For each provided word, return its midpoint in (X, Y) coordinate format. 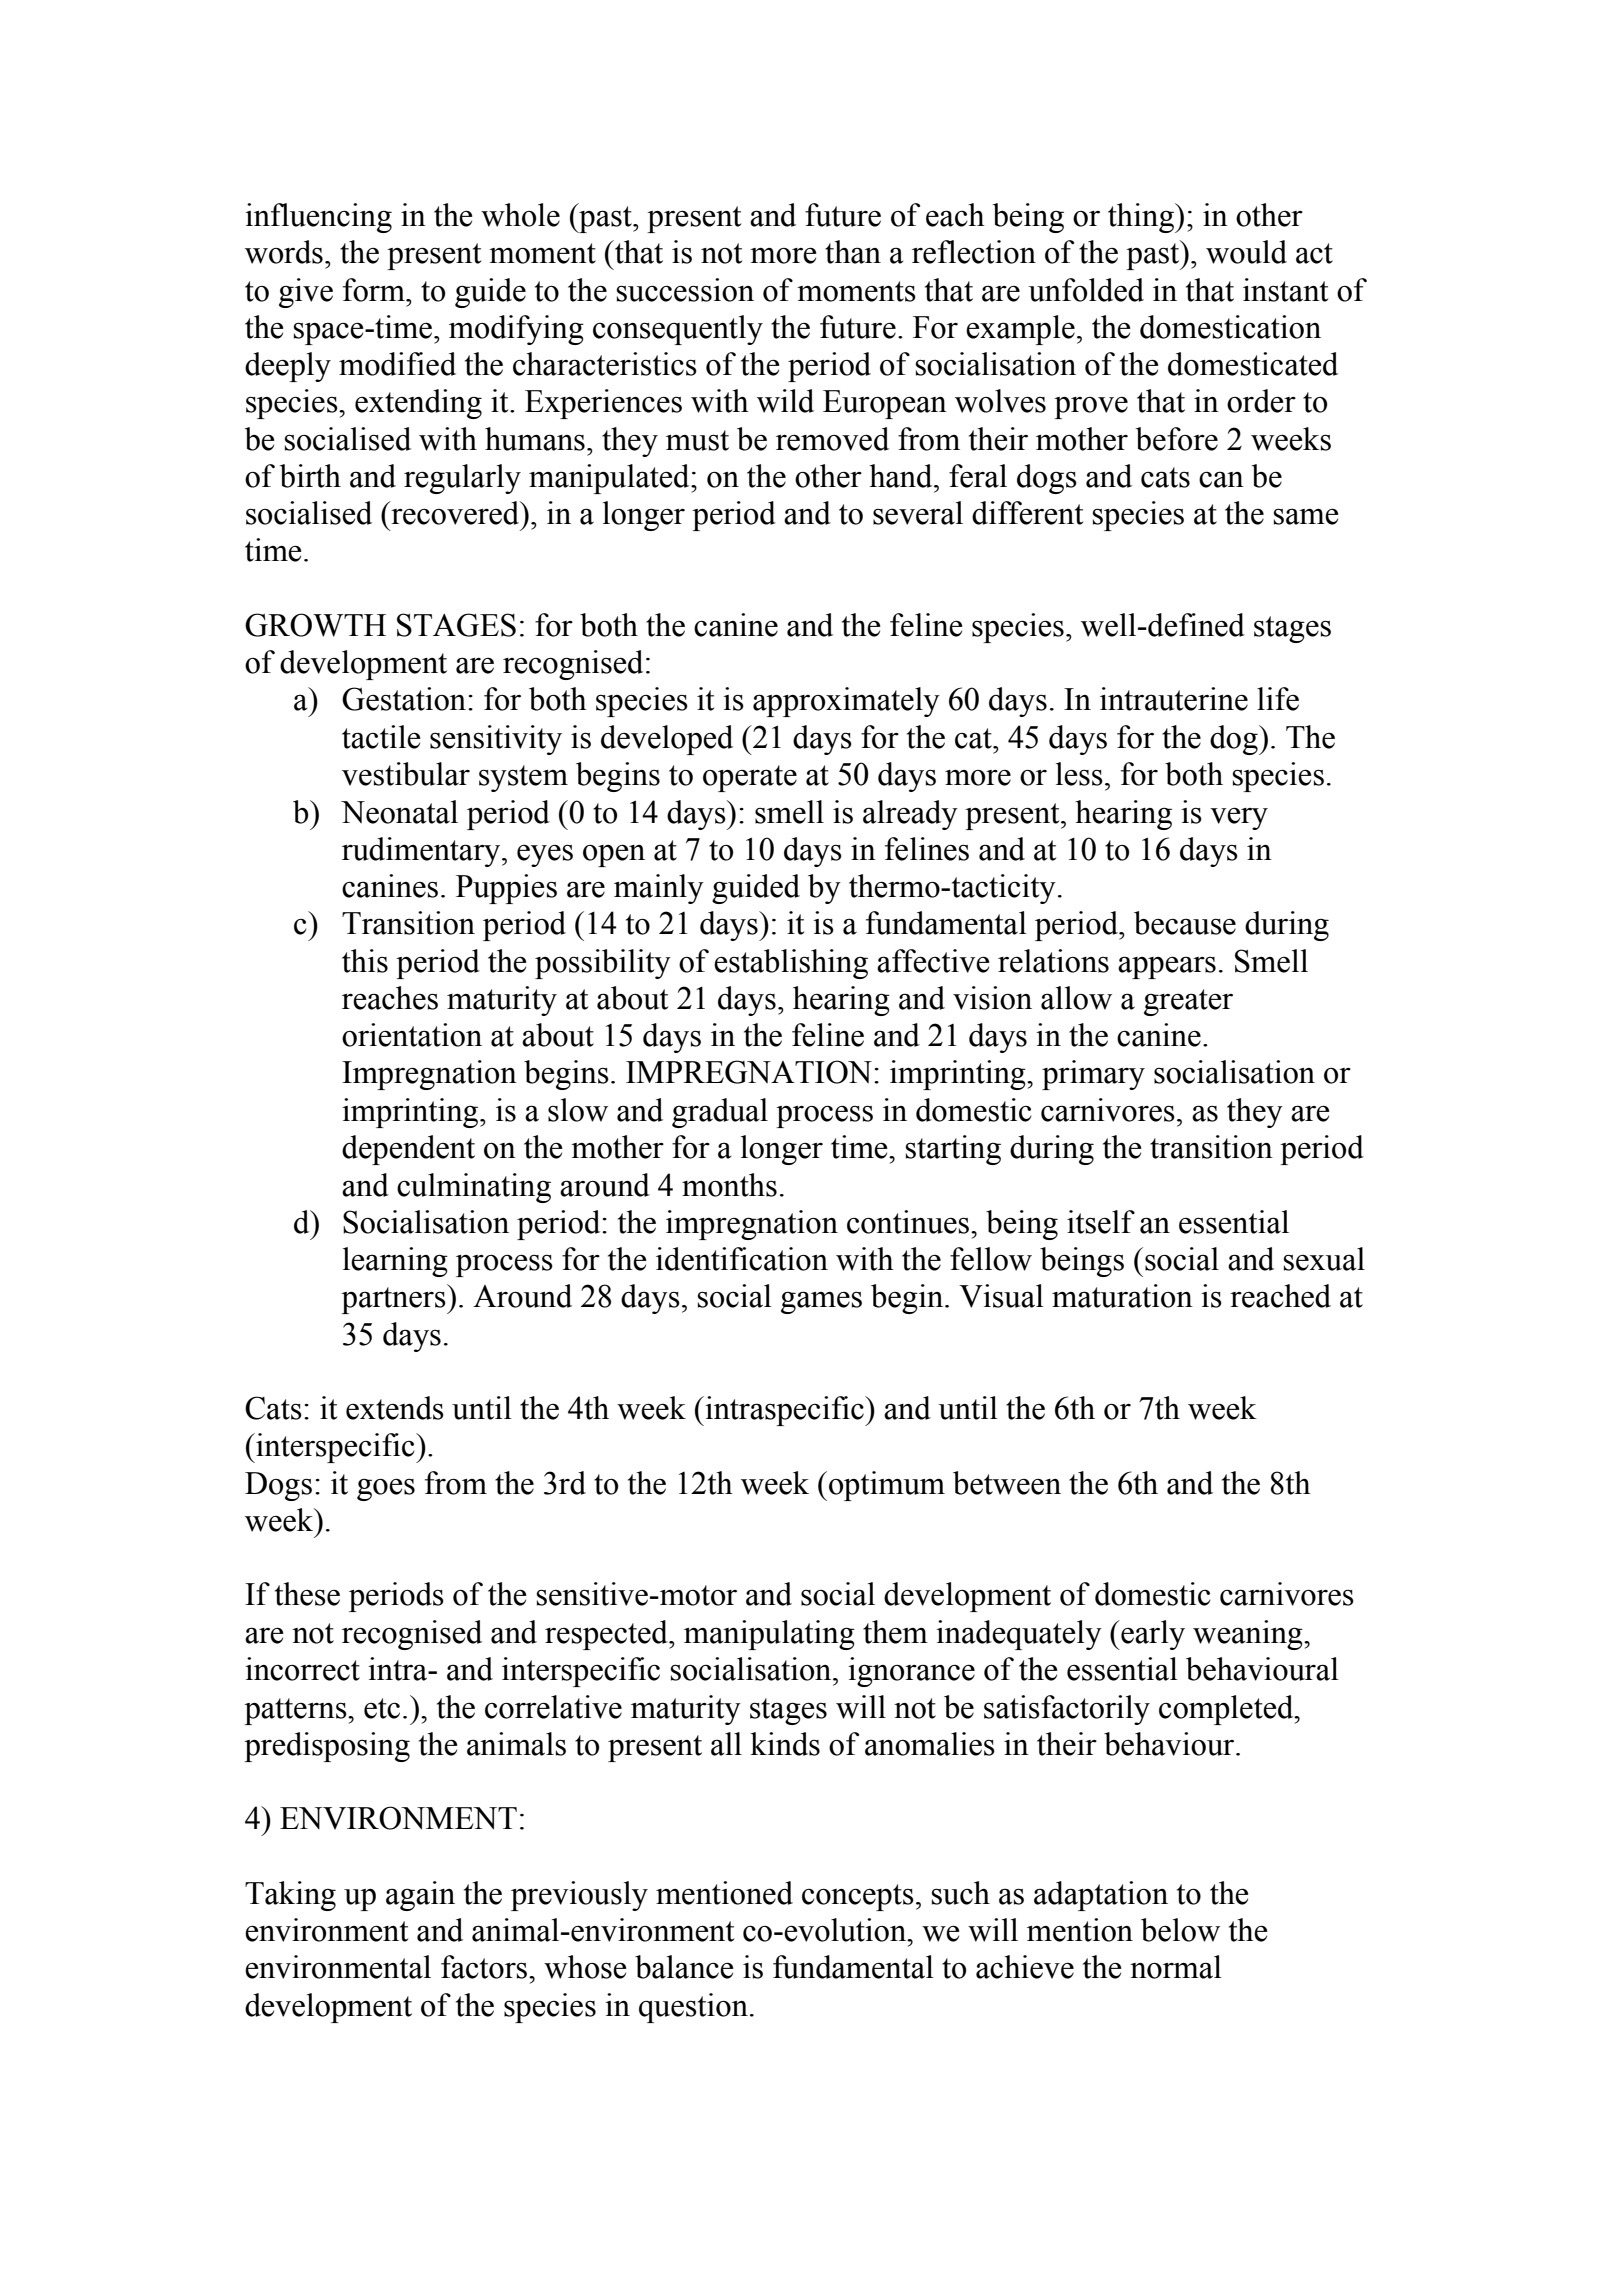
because (1185, 923)
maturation (1122, 1296)
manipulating (769, 1635)
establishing (791, 964)
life (1278, 699)
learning (395, 1262)
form (375, 290)
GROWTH (315, 625)
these (307, 1594)
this (365, 961)
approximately (846, 702)
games (821, 1302)
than (853, 252)
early (1152, 1635)
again (420, 1896)
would (1246, 252)
